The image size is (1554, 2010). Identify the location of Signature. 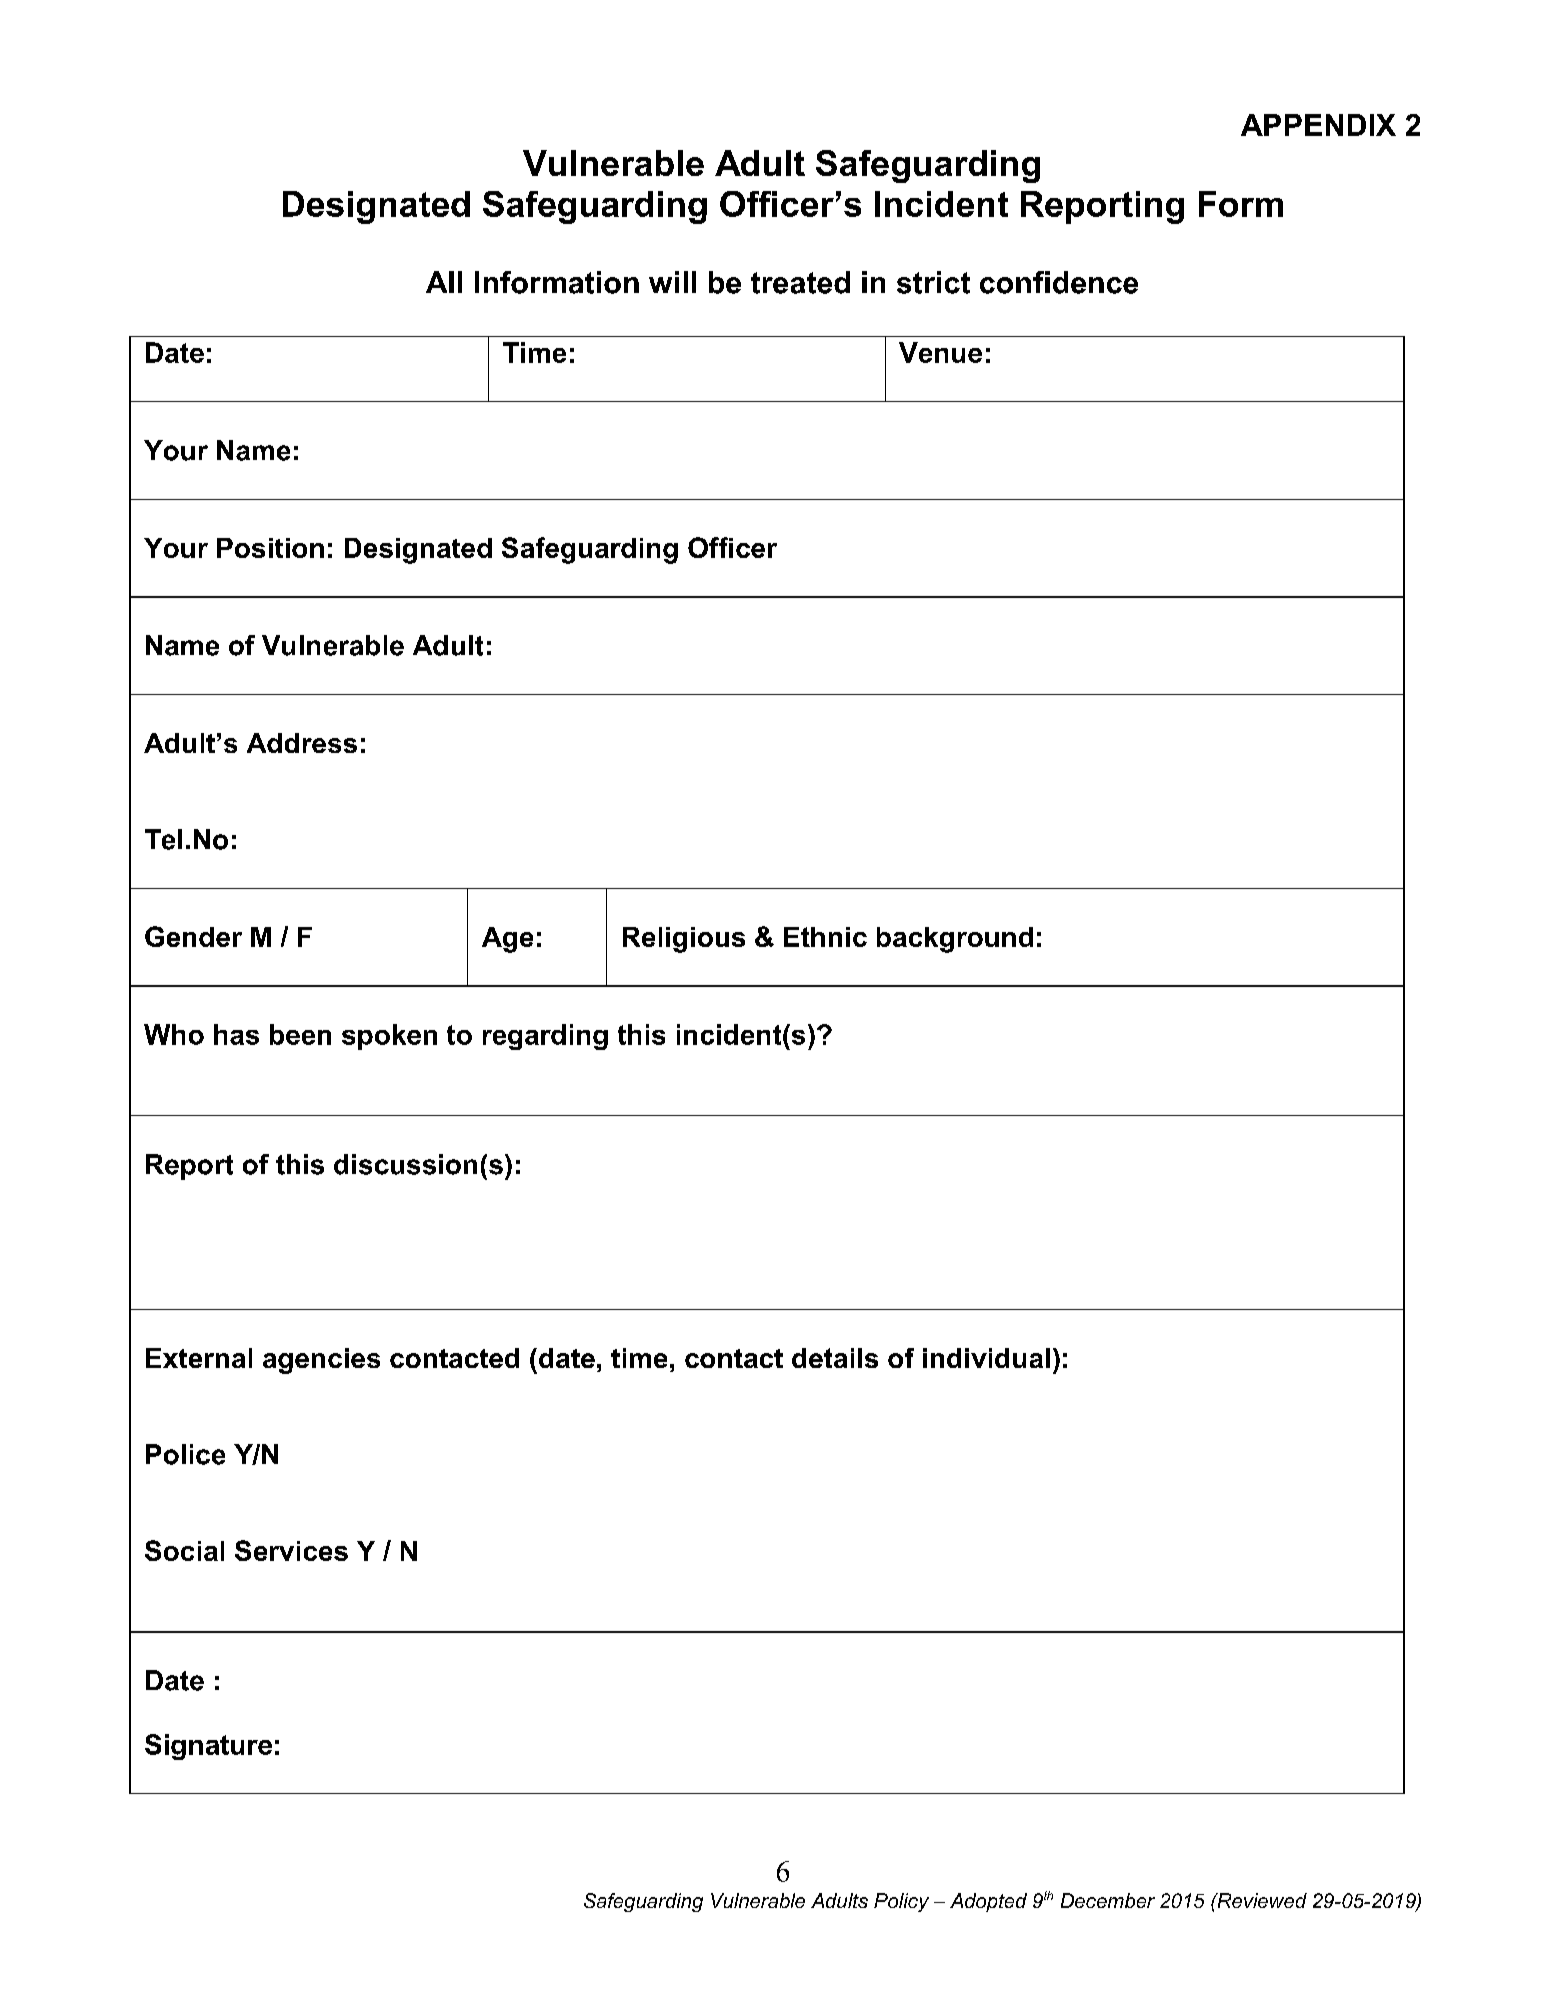
(208, 1747).
